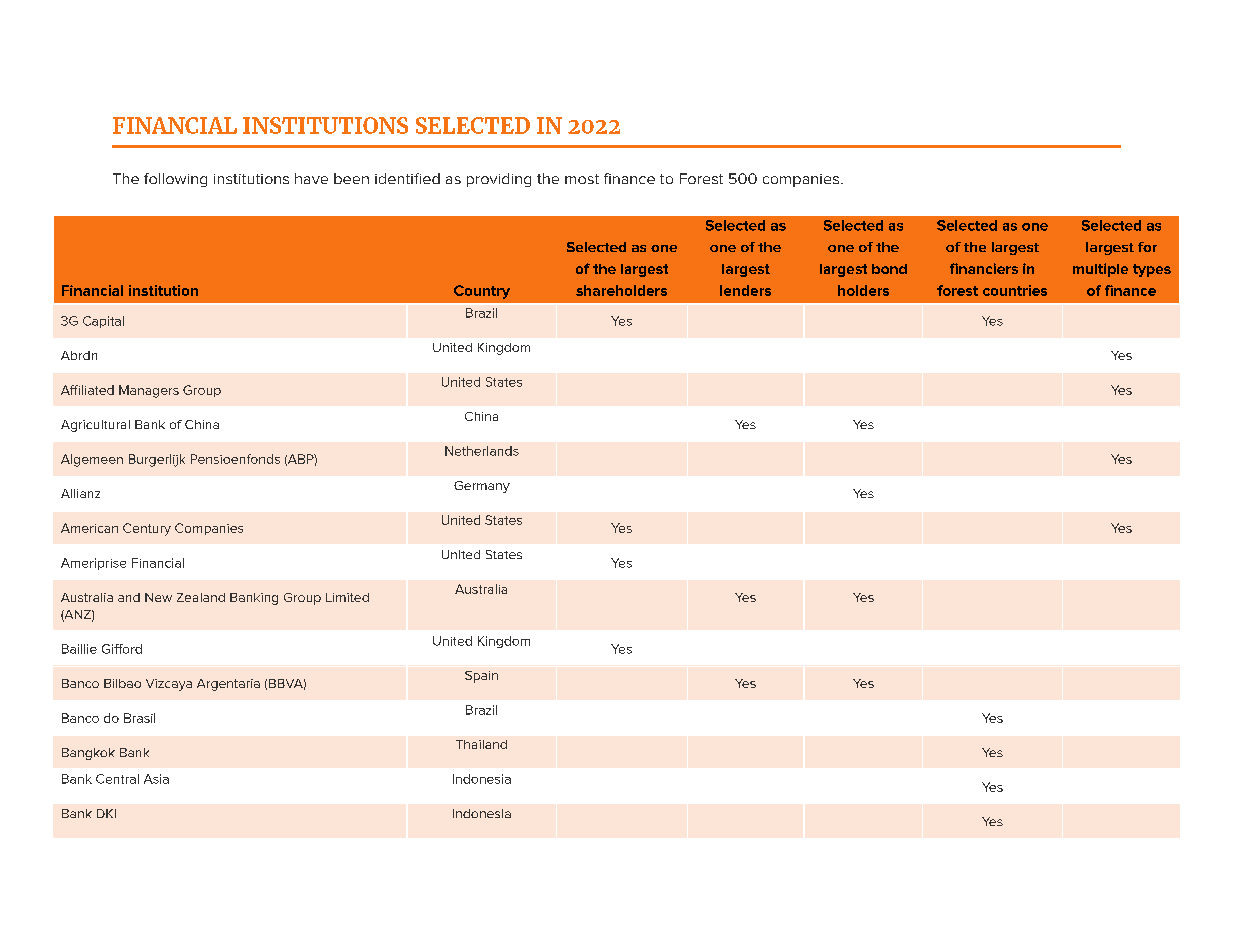  Describe the element at coordinates (175, 180) in the screenshot. I see `following` at that location.
